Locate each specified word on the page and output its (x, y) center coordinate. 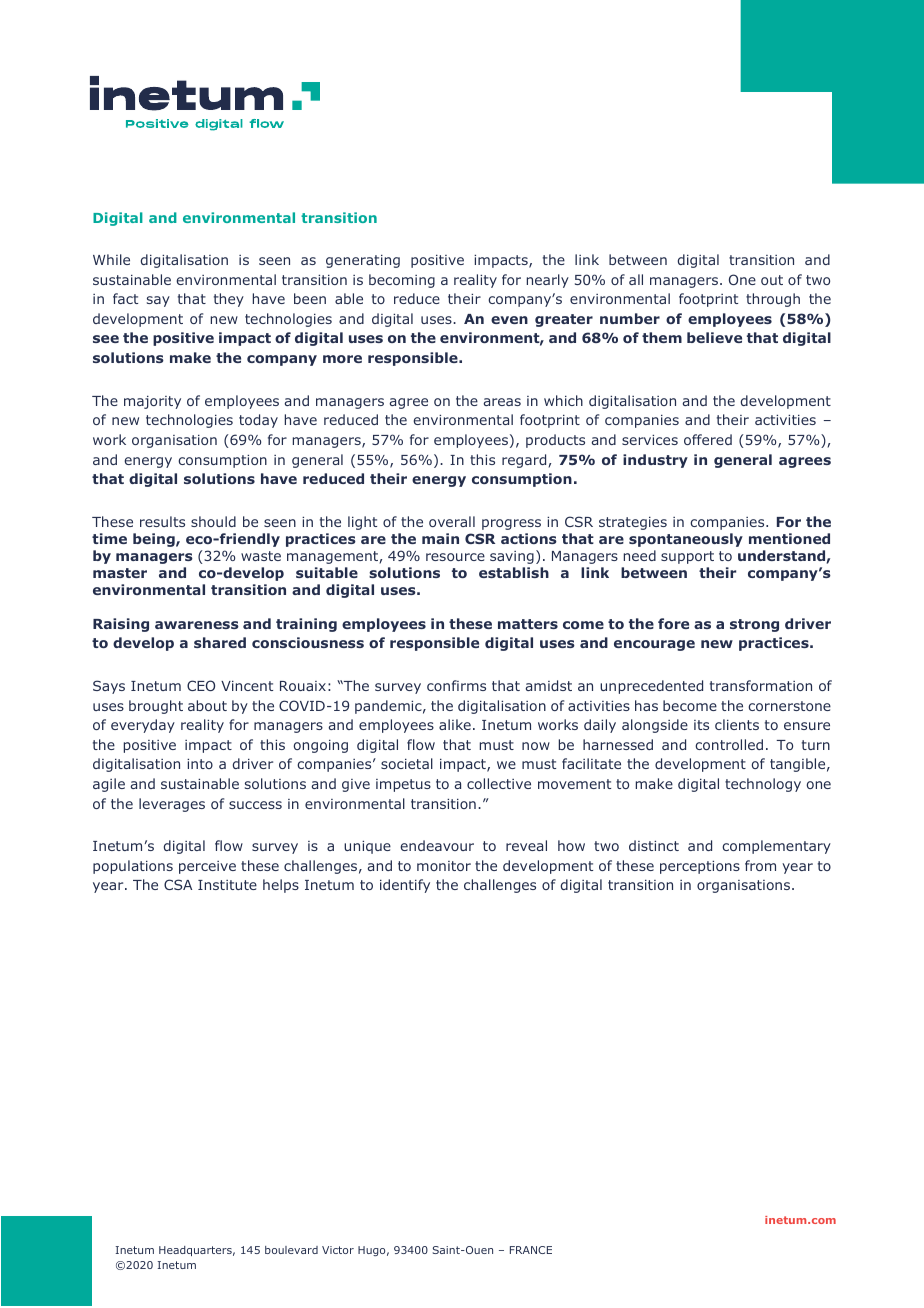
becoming (402, 281)
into (200, 763)
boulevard (291, 1250)
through (773, 300)
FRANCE (531, 1250)
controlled (729, 744)
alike (455, 724)
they (229, 300)
